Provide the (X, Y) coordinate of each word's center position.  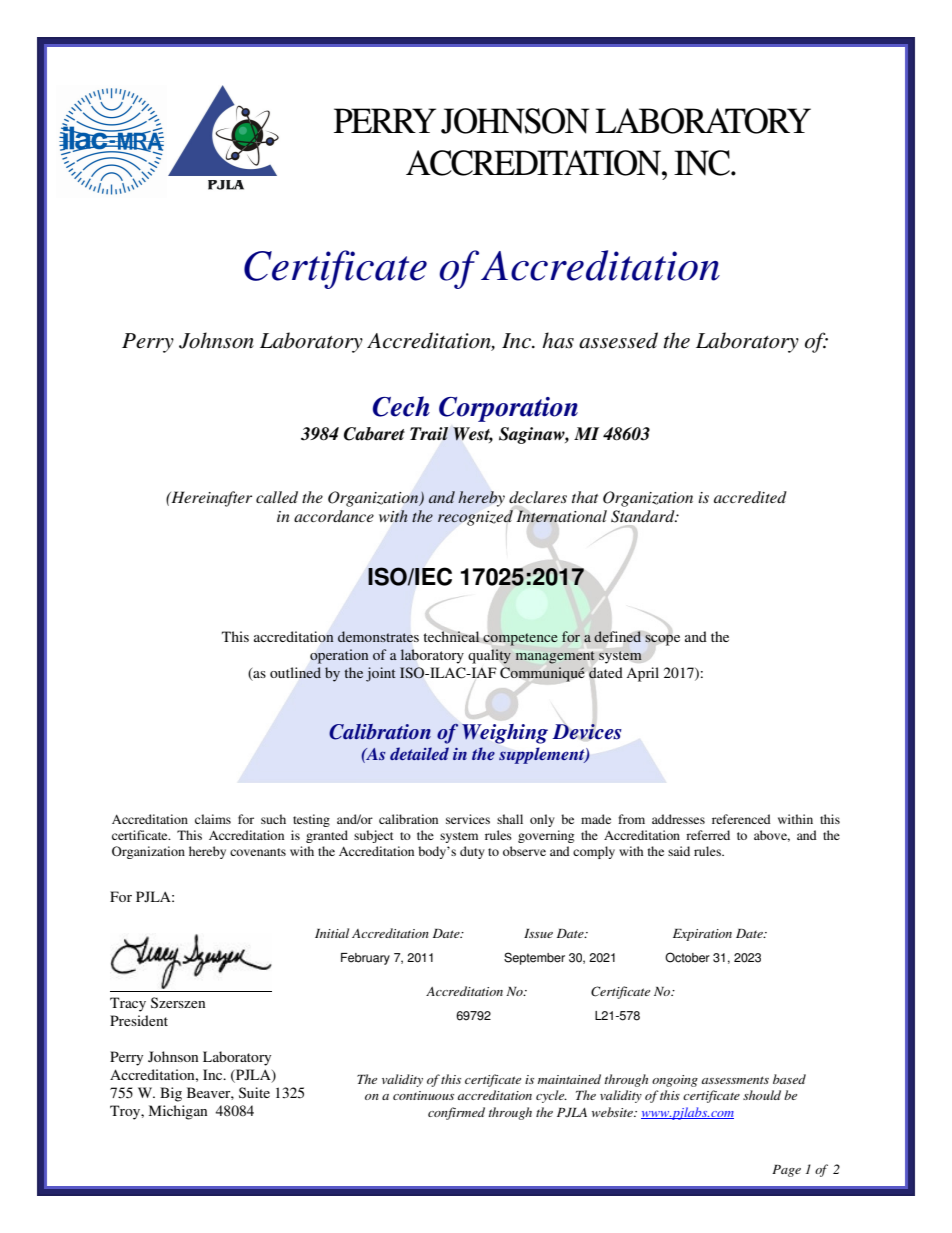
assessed (618, 340)
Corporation (508, 409)
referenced (741, 819)
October (687, 957)
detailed (419, 753)
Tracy (128, 1004)
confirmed (456, 1113)
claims (213, 819)
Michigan (178, 1112)
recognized (475, 518)
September (534, 958)
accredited (750, 497)
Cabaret (374, 434)
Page (786, 1171)
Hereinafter (210, 499)
